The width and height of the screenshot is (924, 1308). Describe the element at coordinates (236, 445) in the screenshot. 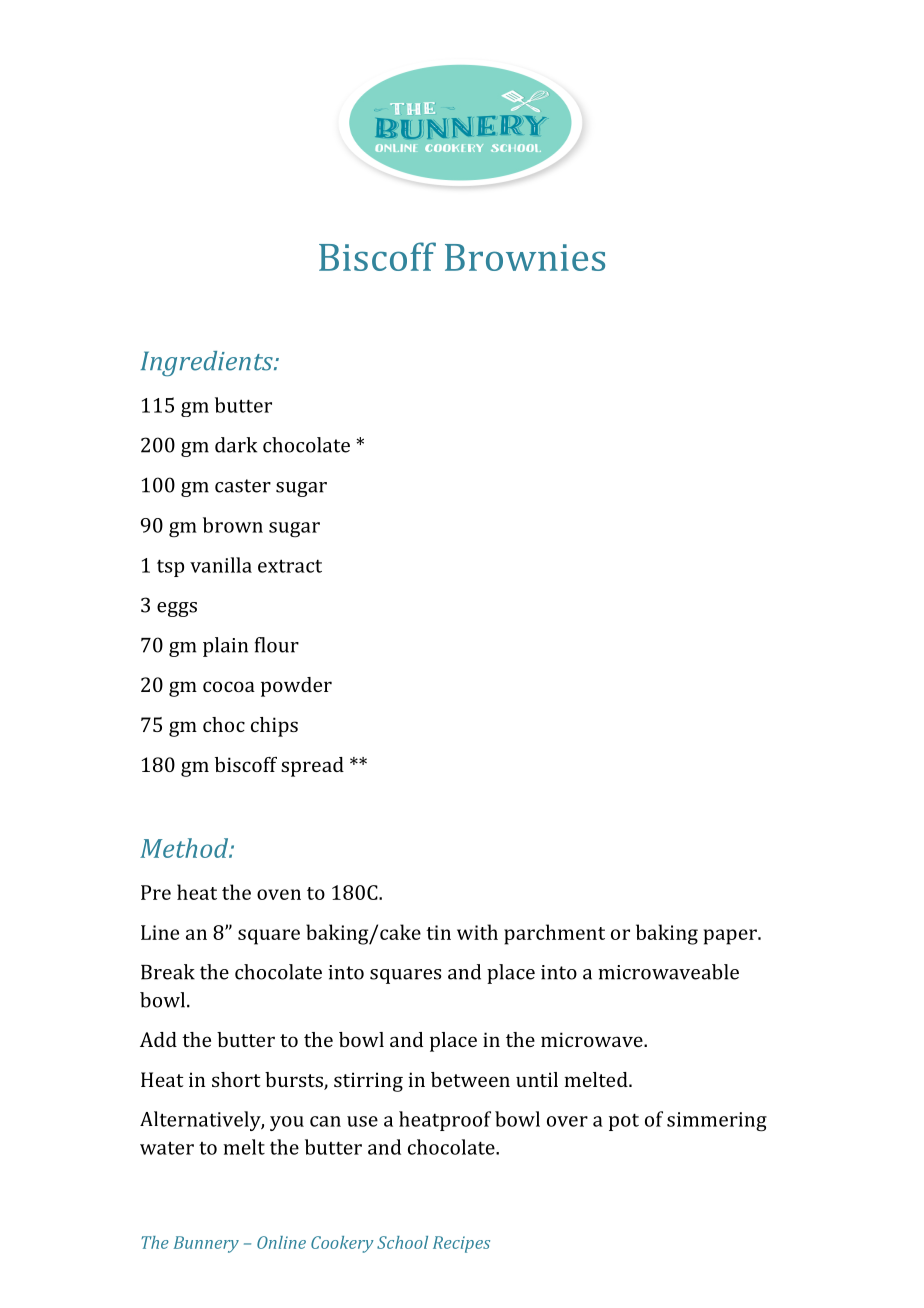

I see `dark` at that location.
